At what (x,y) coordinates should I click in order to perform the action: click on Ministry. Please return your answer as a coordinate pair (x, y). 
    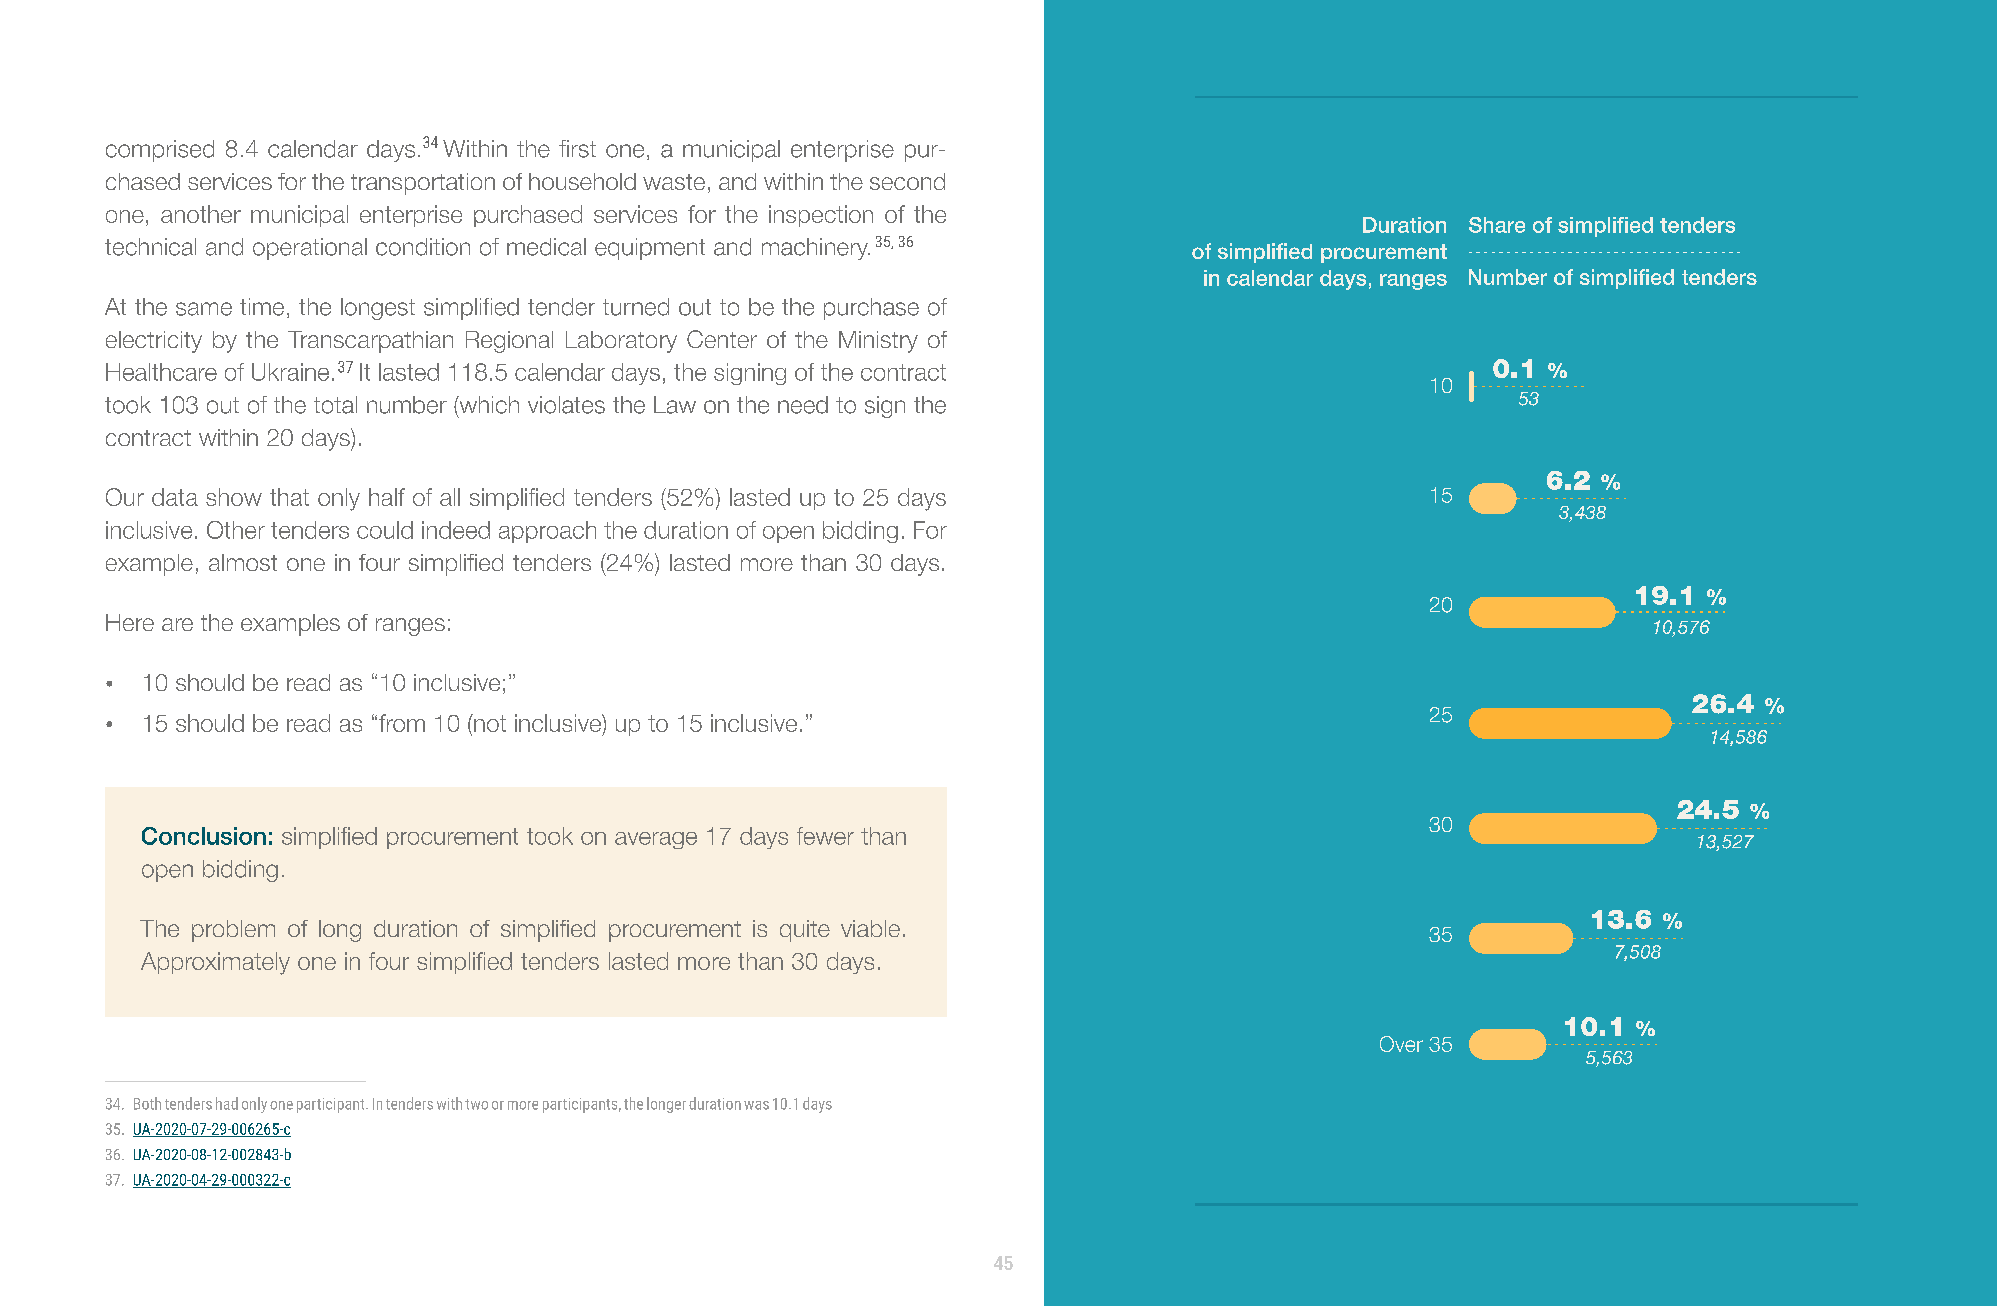
    Looking at the image, I should click on (878, 342).
